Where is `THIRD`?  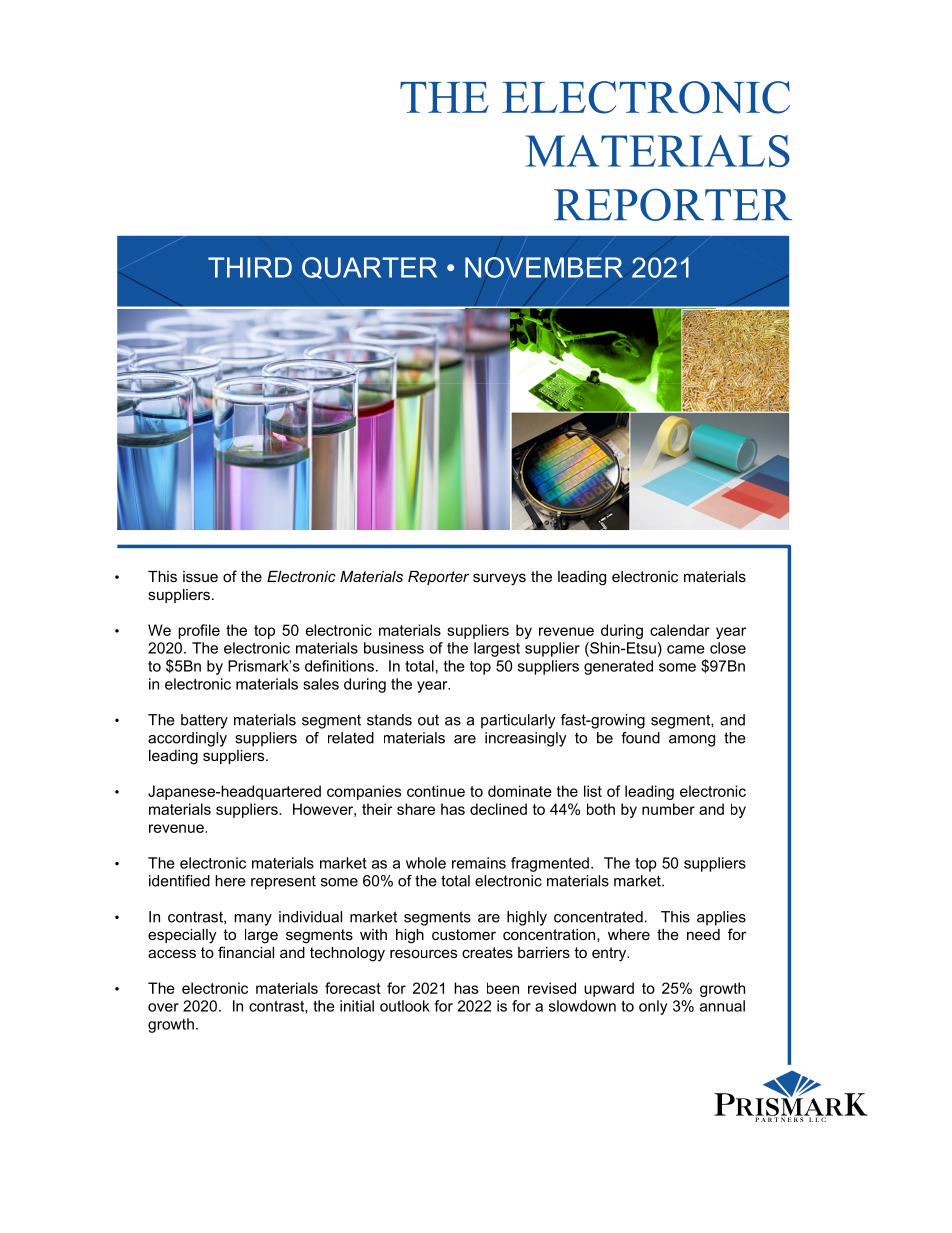
THIRD is located at coordinates (250, 267).
